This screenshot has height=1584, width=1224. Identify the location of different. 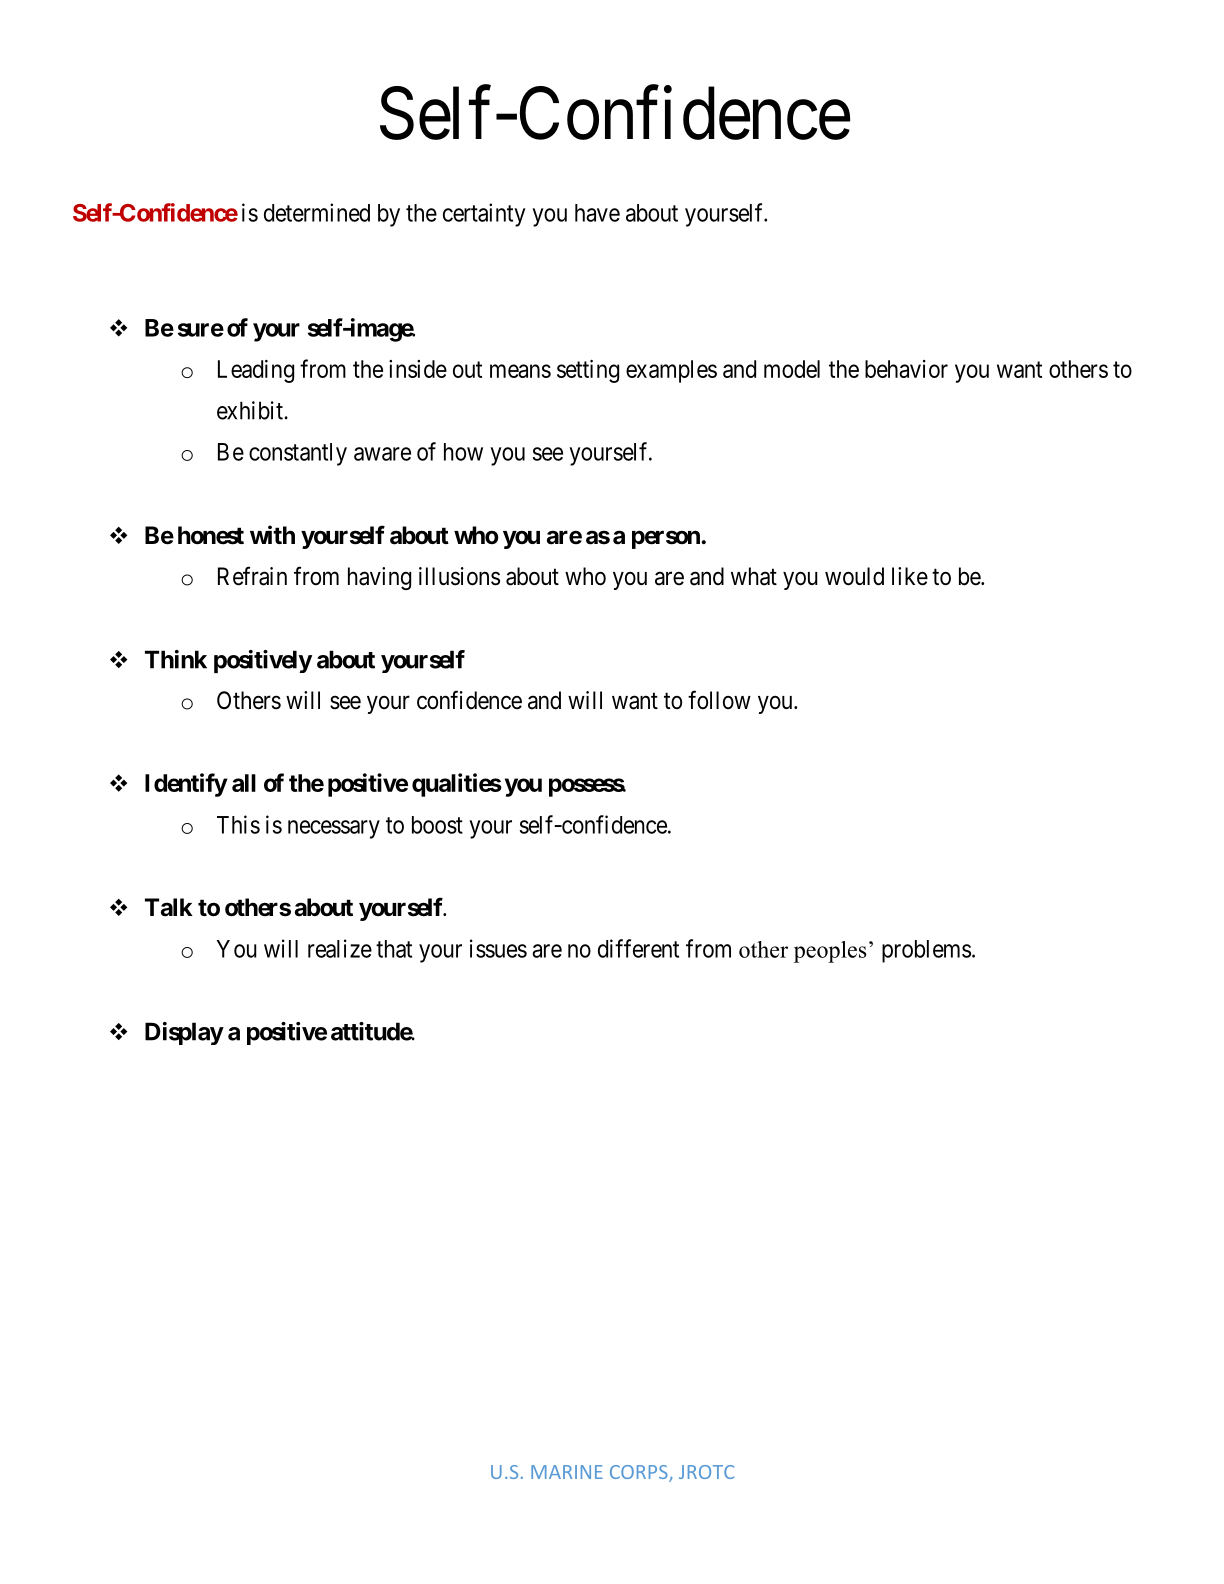
(638, 948).
